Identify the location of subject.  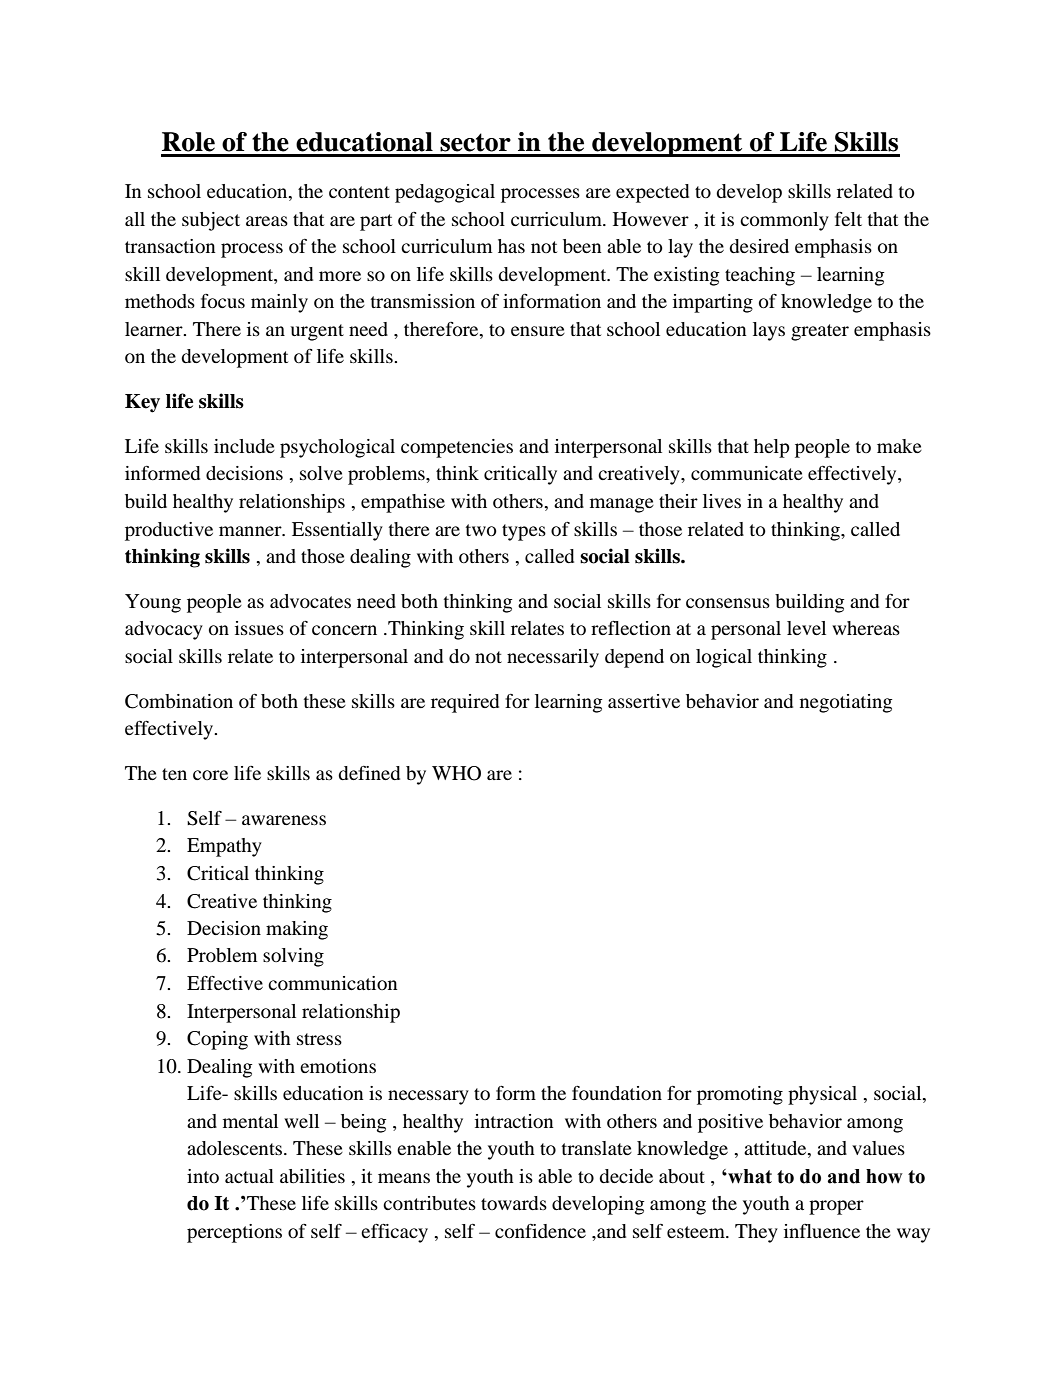
(211, 221).
